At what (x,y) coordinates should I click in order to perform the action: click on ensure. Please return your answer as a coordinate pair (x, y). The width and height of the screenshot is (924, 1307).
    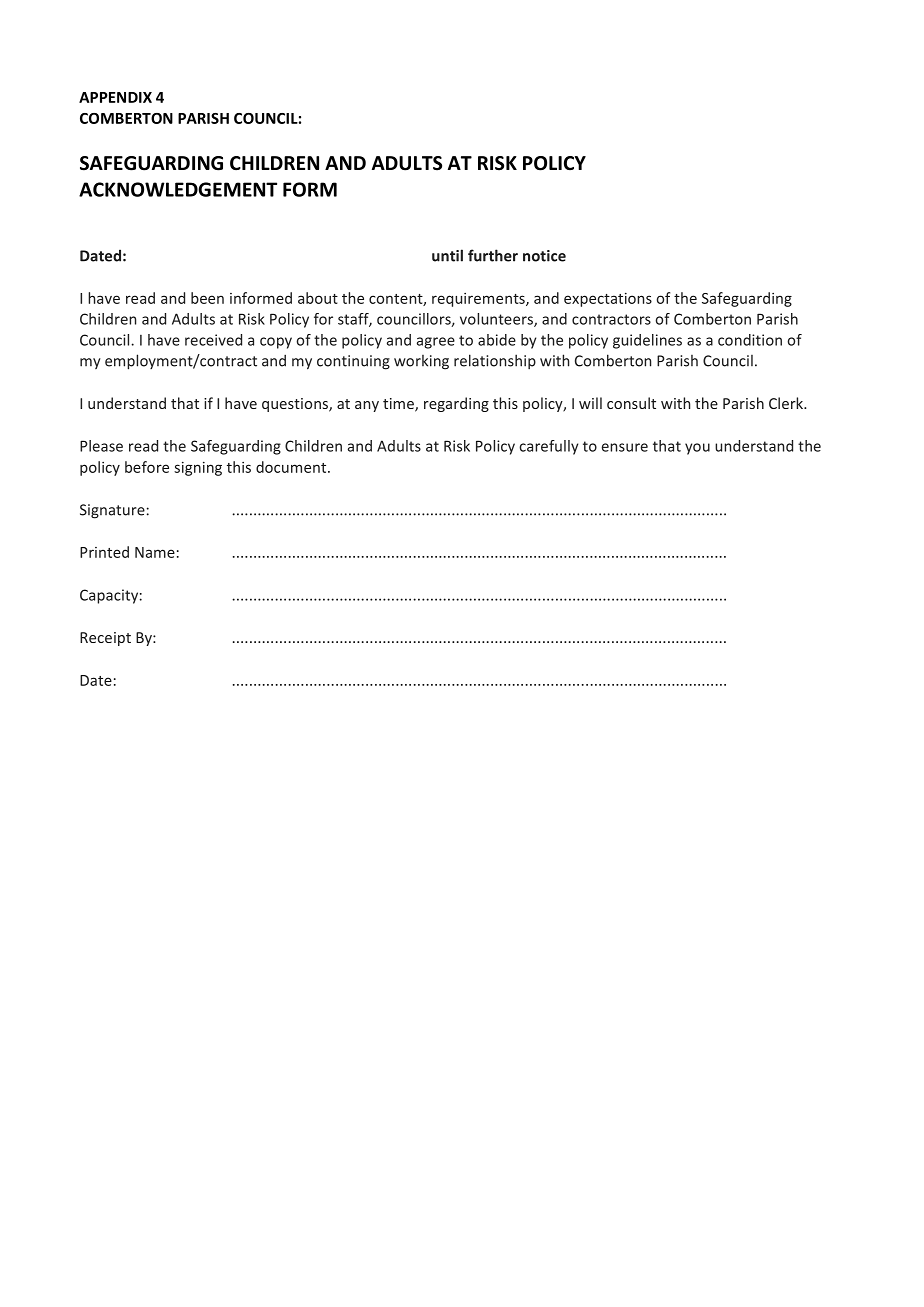
    Looking at the image, I should click on (625, 447).
